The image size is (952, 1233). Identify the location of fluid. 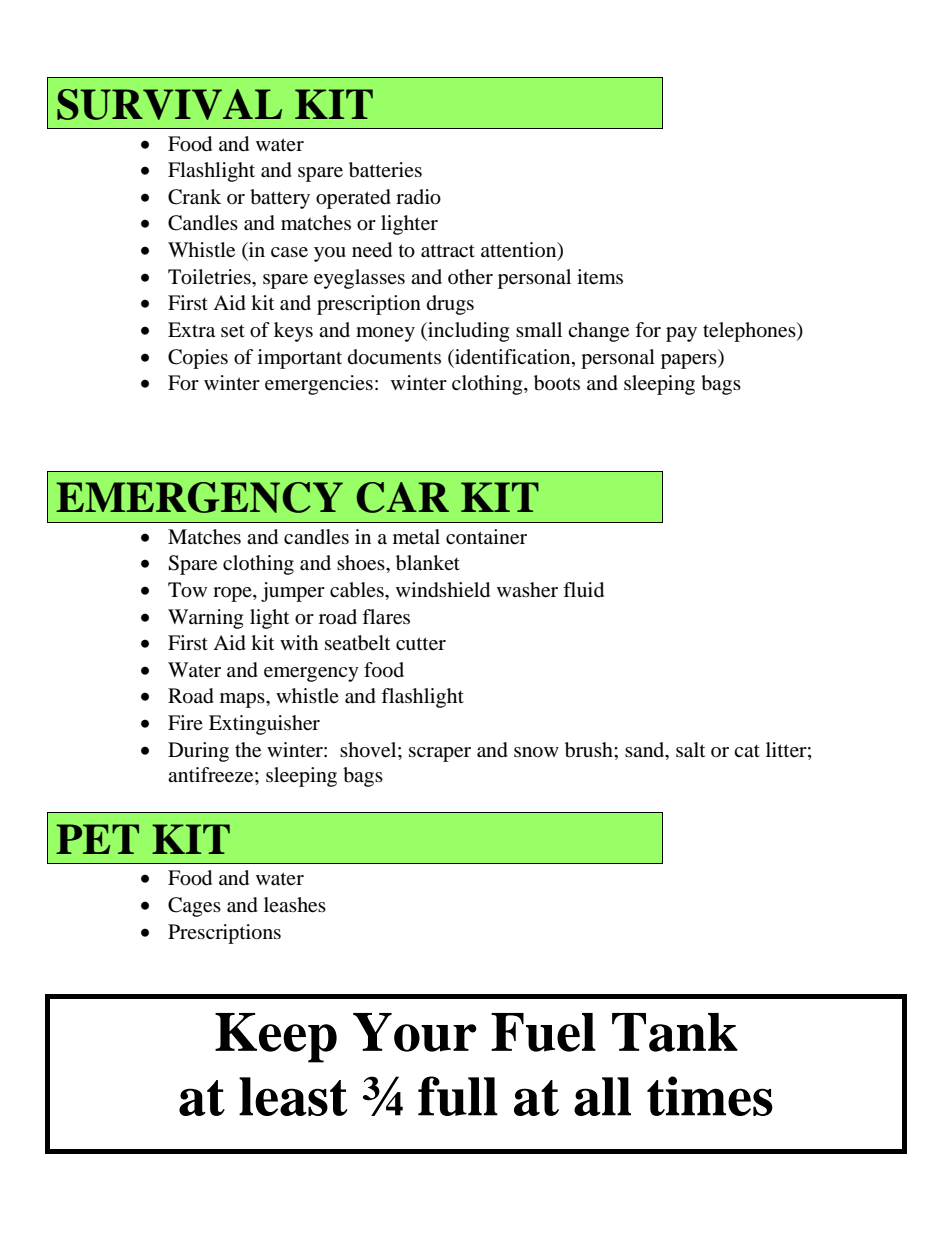
(583, 590).
